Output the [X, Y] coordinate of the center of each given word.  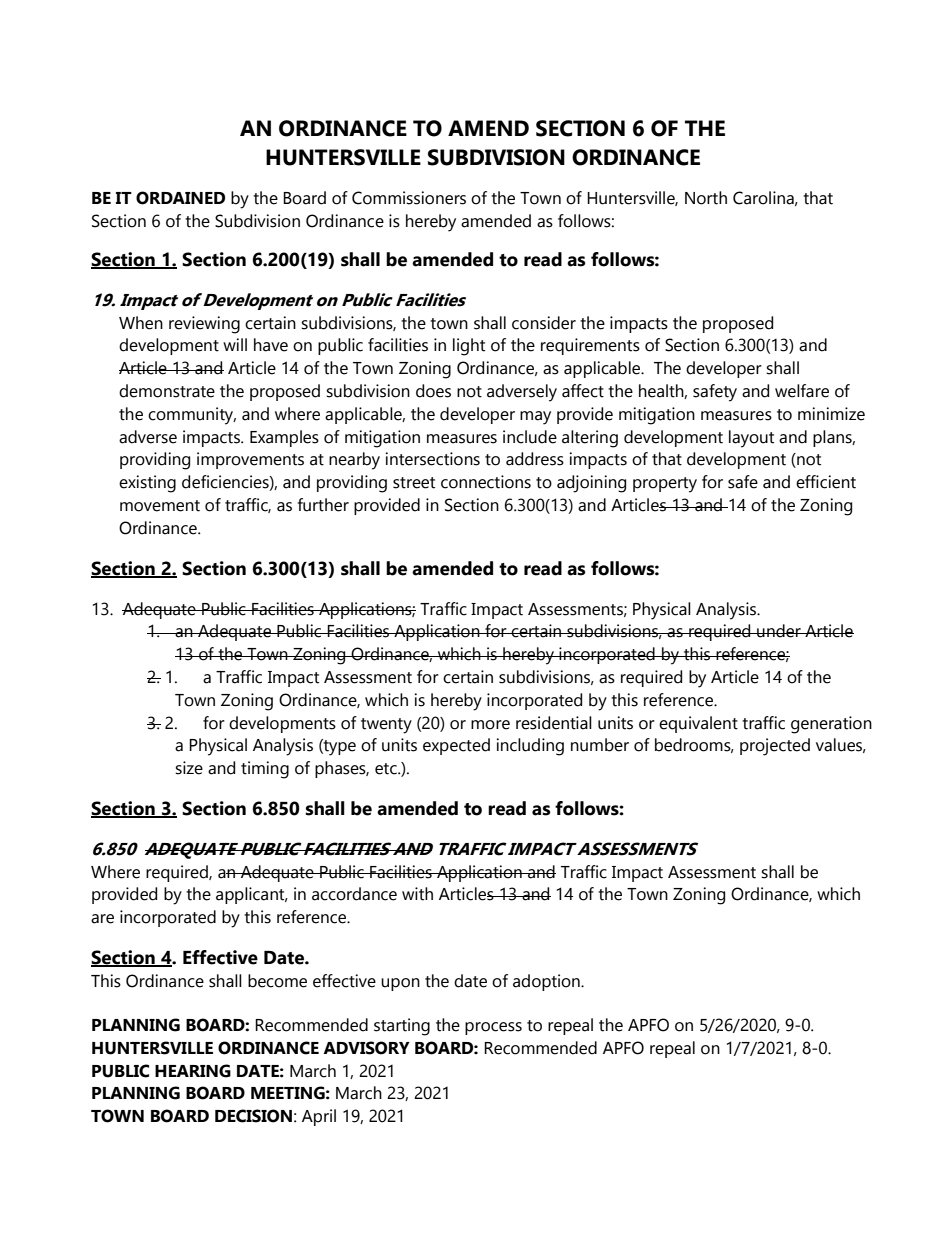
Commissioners [409, 198]
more [490, 725]
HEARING [193, 1071]
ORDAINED [180, 198]
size [189, 768]
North [706, 198]
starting [402, 1027]
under [779, 631]
